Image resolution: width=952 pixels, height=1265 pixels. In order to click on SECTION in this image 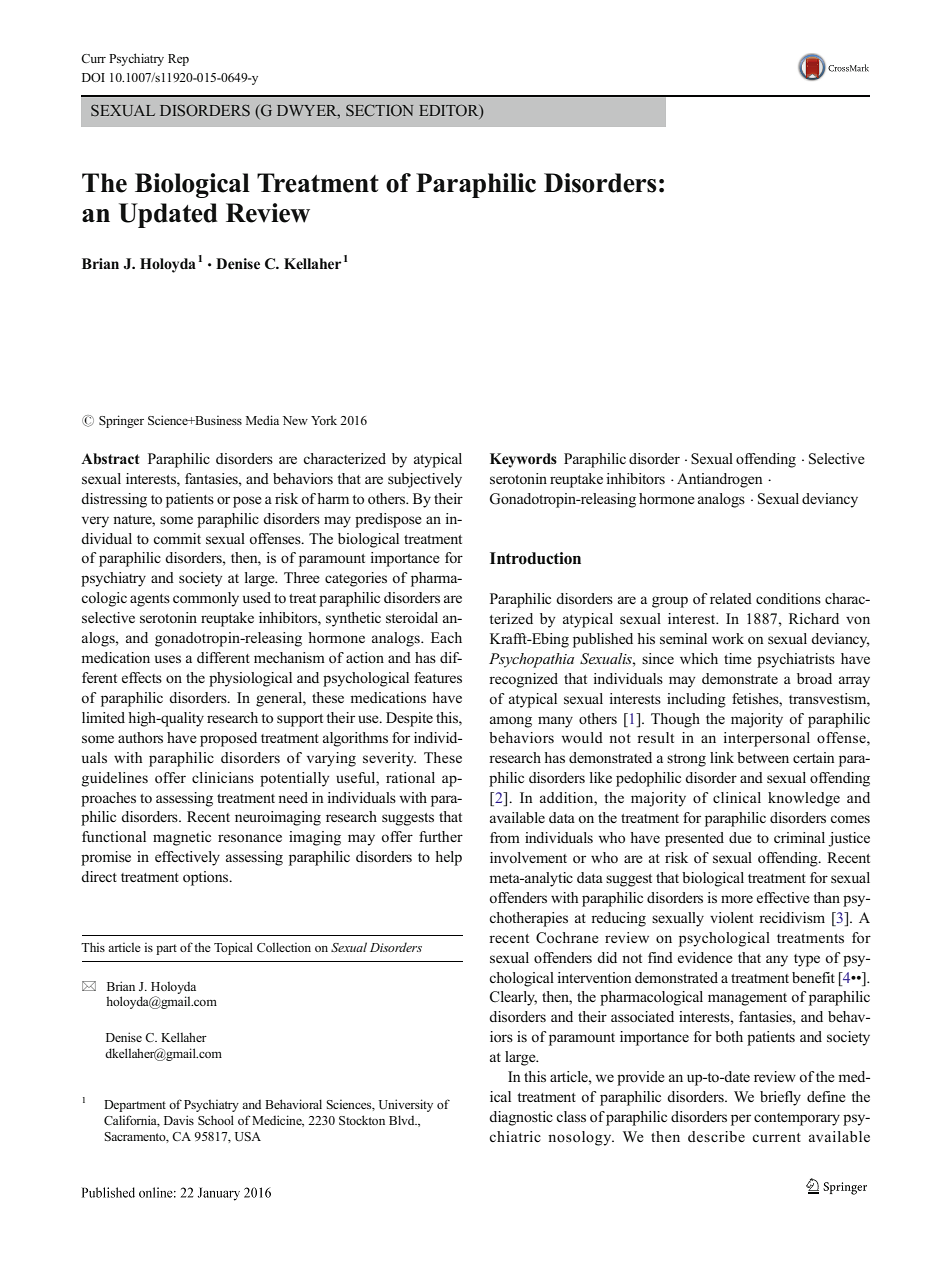, I will do `click(379, 110)`.
